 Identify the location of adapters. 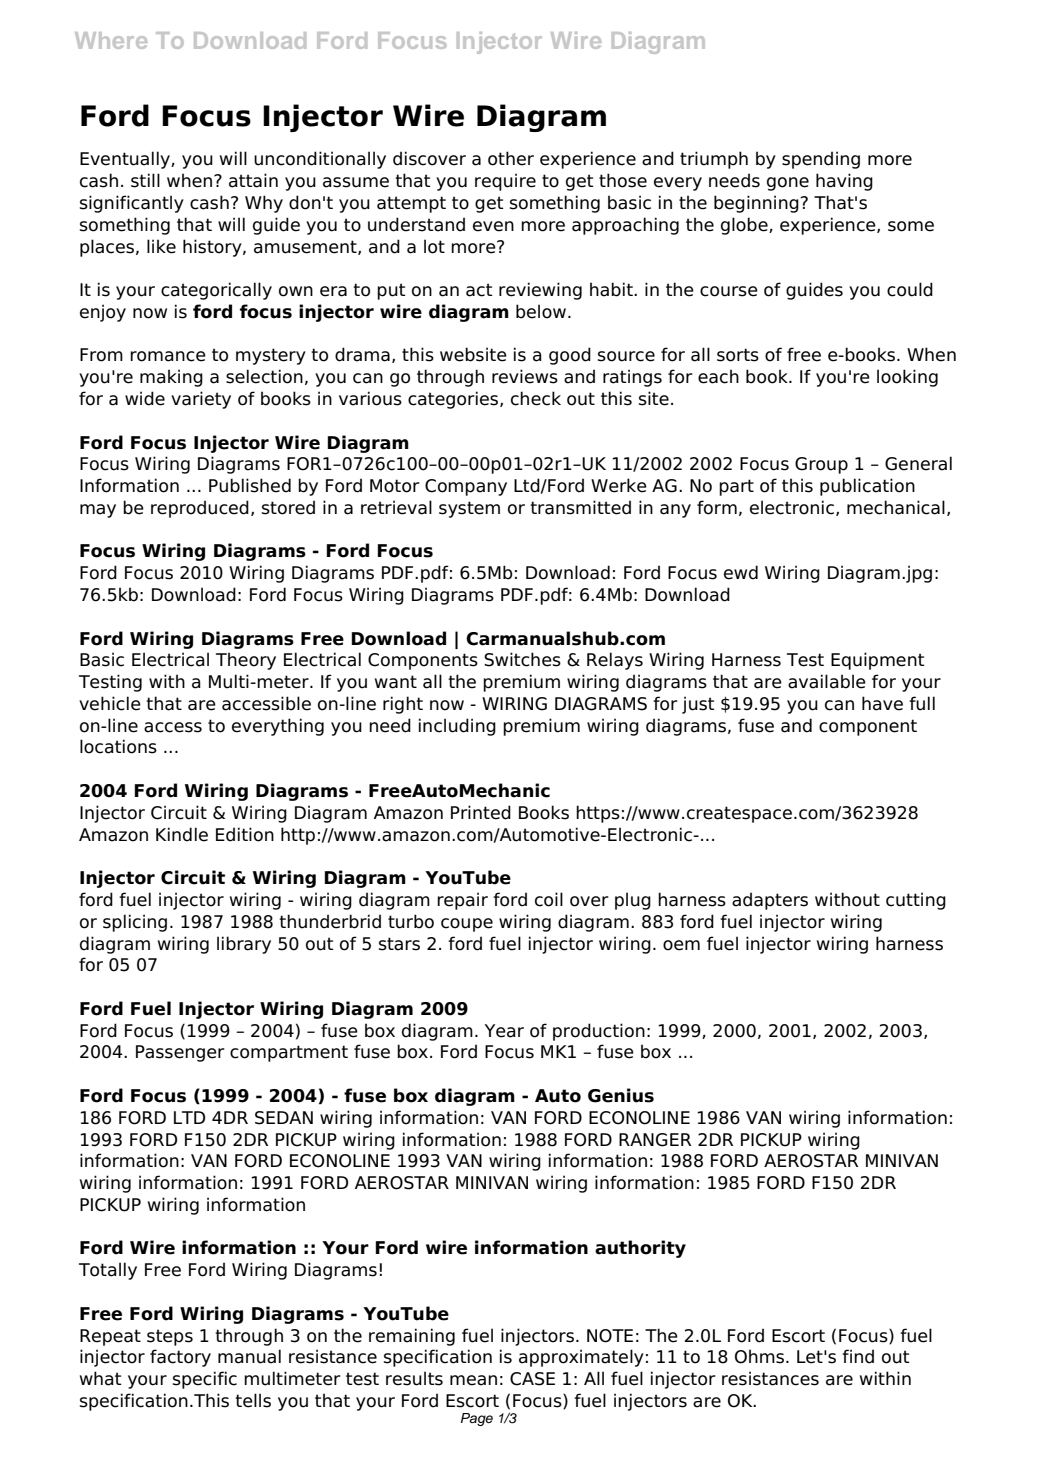
(770, 901).
